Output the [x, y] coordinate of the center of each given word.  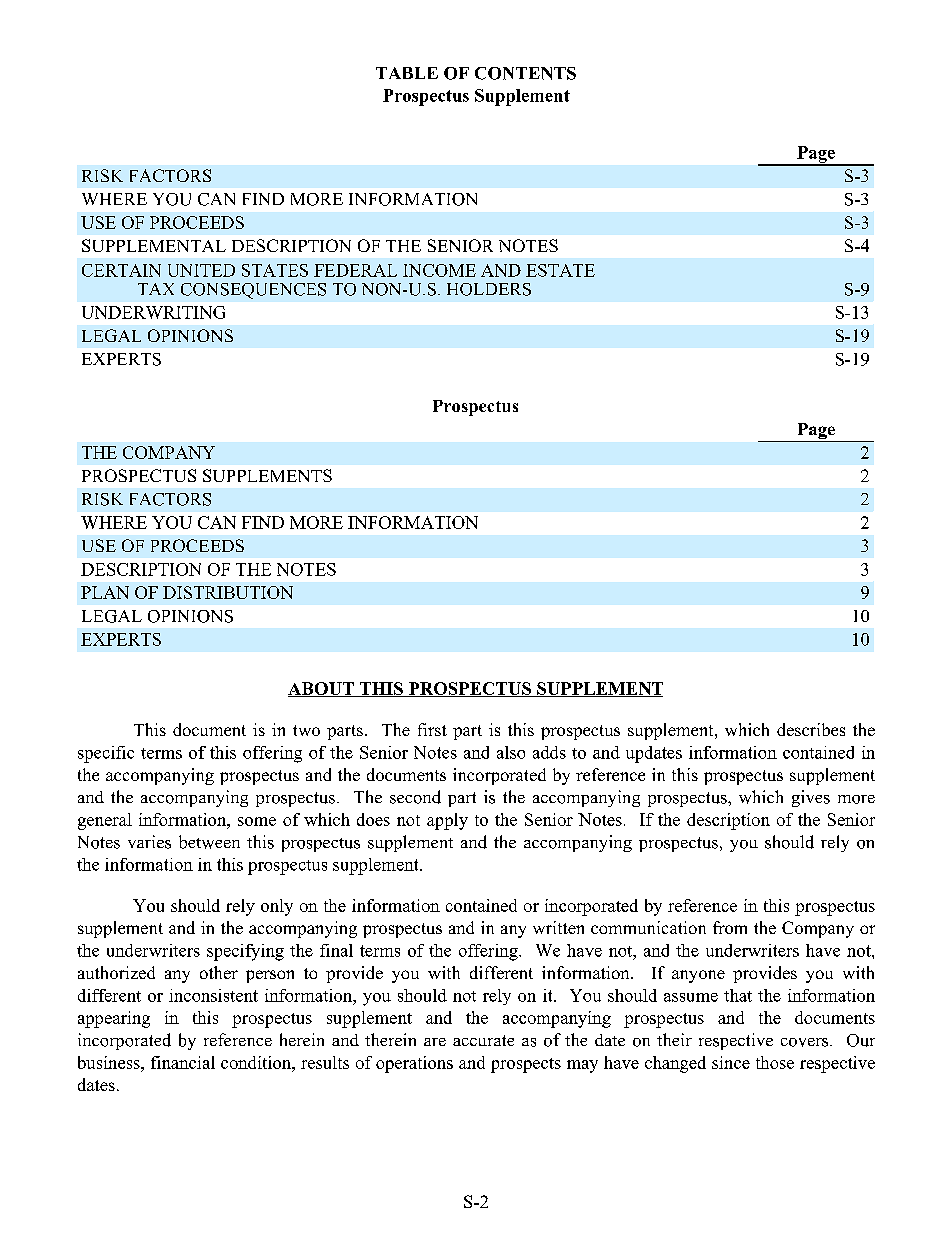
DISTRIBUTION [228, 592]
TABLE [407, 73]
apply [447, 821]
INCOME [439, 270]
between [209, 842]
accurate [483, 1040]
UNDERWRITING [153, 312]
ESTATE [560, 270]
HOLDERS [489, 289]
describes [811, 729]
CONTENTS [525, 73]
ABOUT [322, 689]
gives [811, 798]
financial [183, 1062]
